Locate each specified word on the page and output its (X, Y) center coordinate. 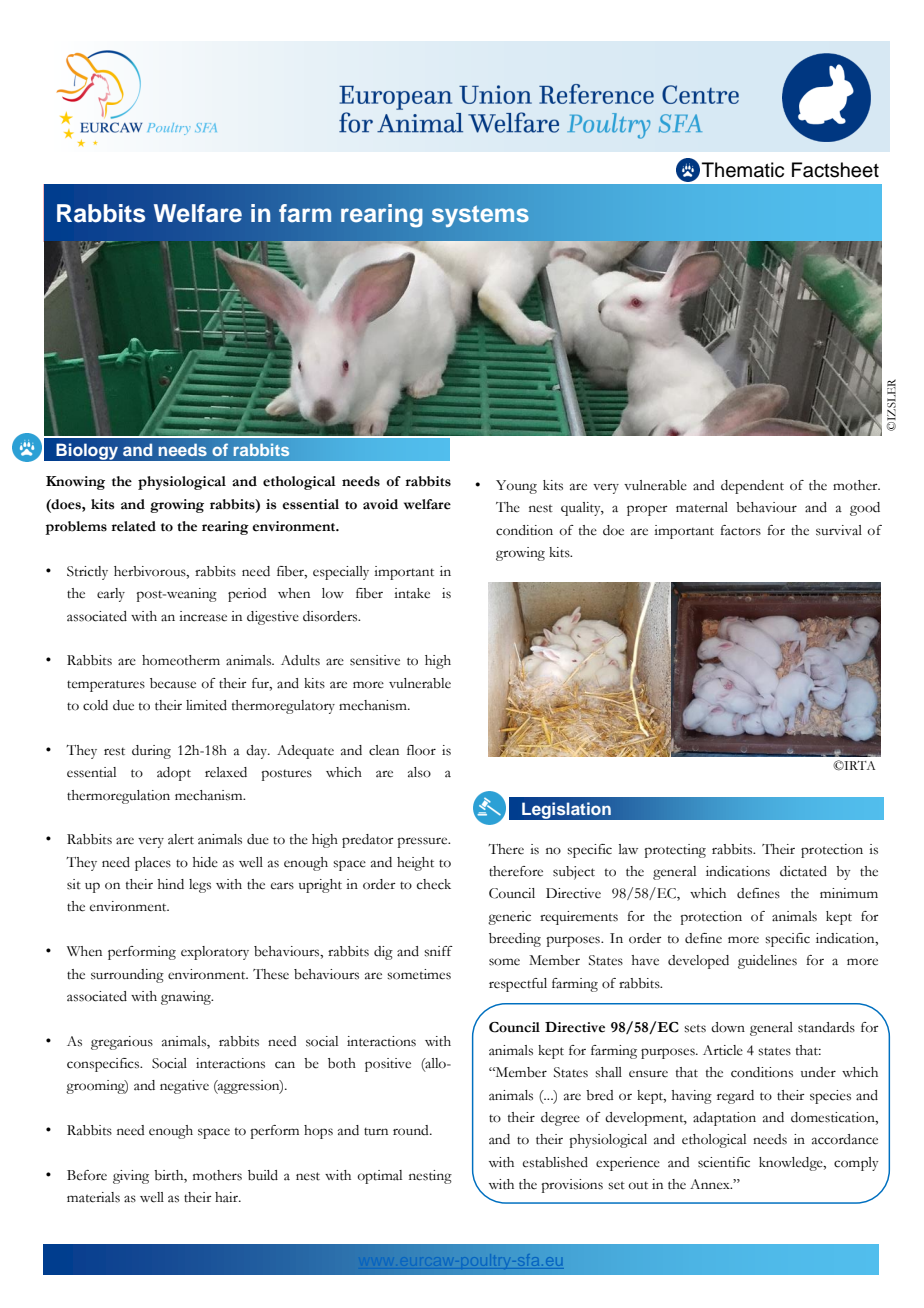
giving (131, 1177)
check (434, 884)
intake (412, 593)
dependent (752, 487)
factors (740, 530)
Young (516, 487)
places (153, 864)
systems (480, 216)
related (133, 526)
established (555, 1162)
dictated (803, 871)
